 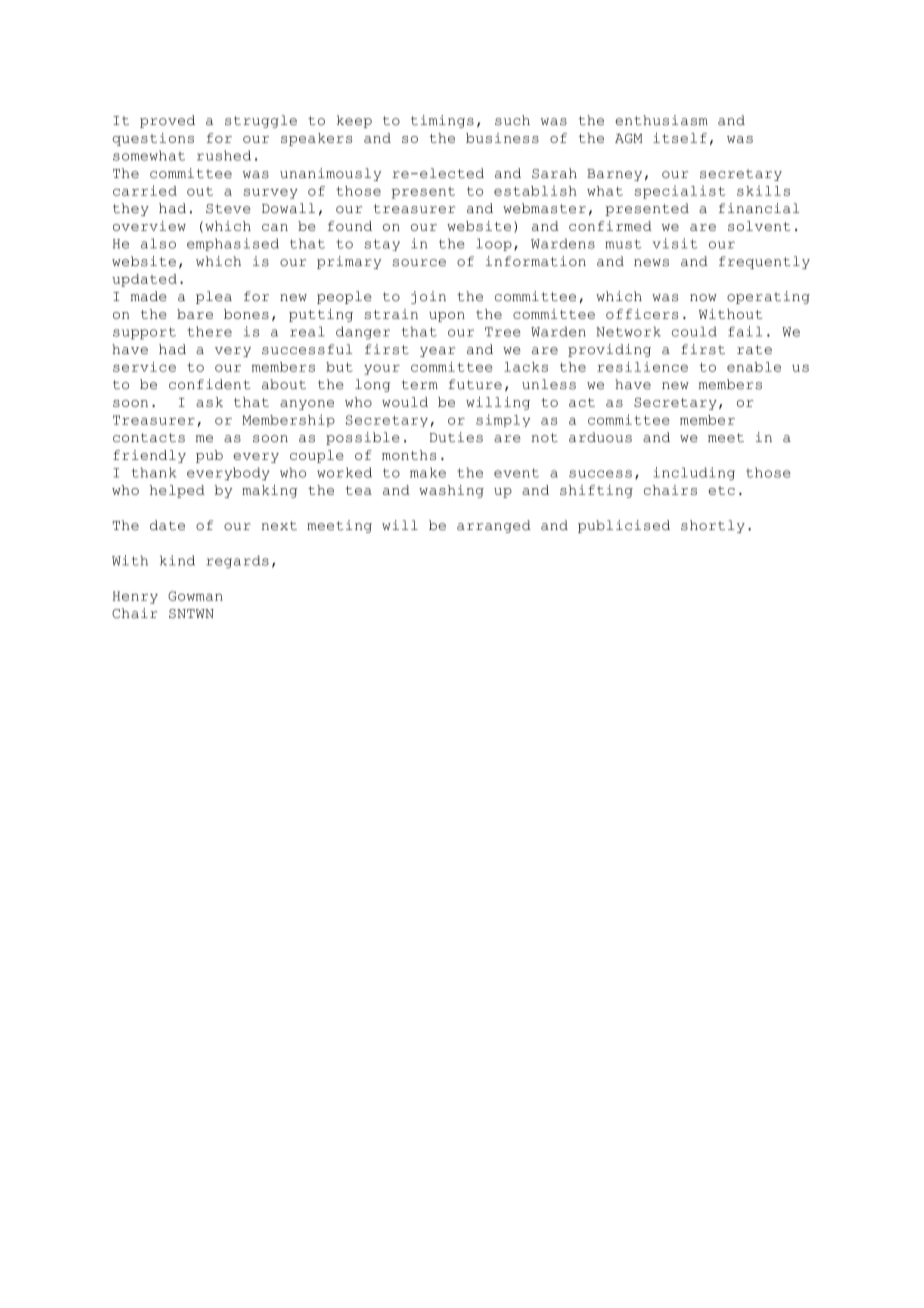 I want to click on Duties, so click(x=456, y=437).
